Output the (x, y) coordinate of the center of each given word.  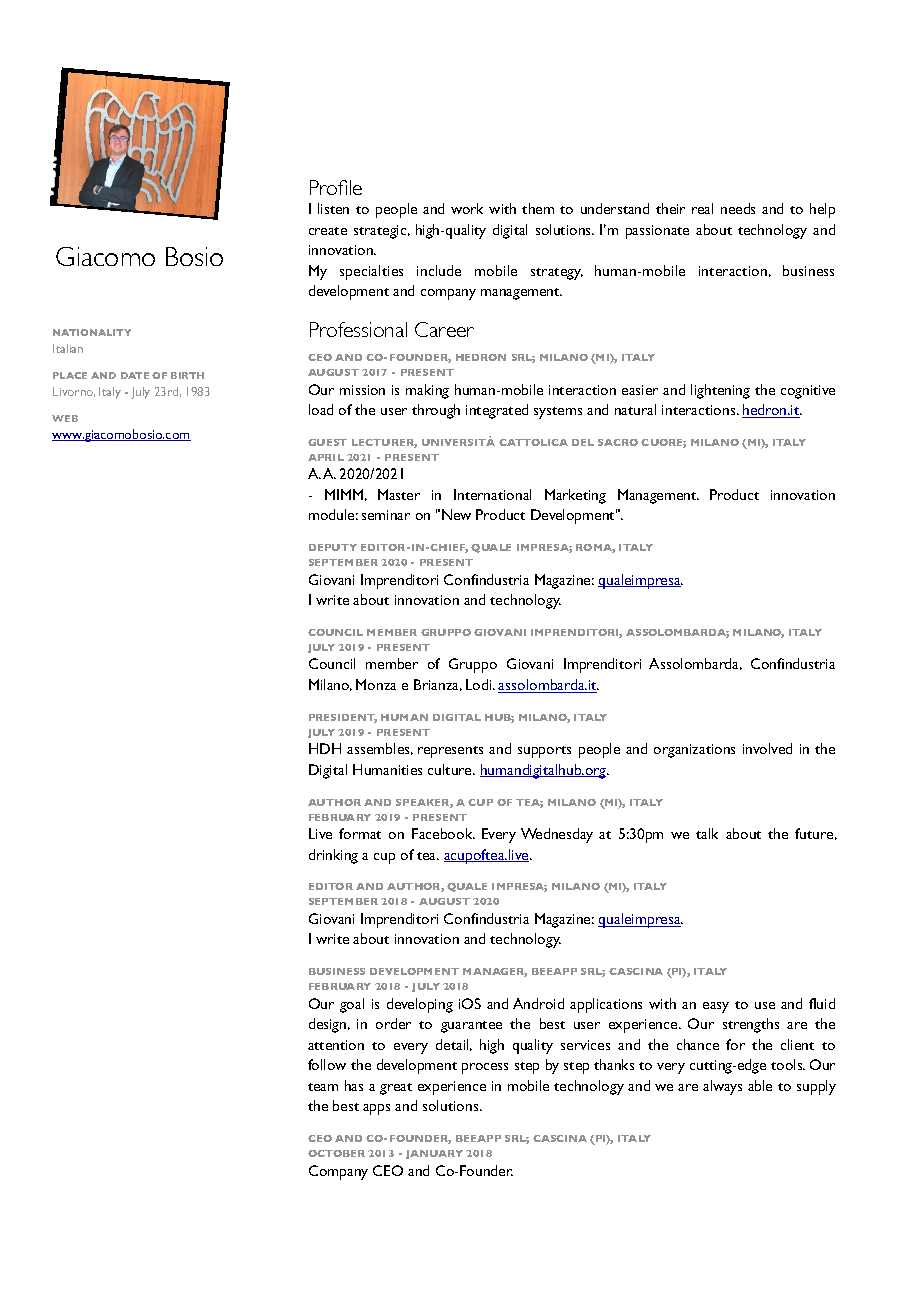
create (328, 231)
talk (707, 833)
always (722, 1087)
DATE (135, 375)
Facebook (443, 833)
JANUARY (434, 1154)
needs (738, 208)
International (492, 494)
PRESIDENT (343, 718)
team (323, 1087)
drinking (333, 856)
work (467, 208)
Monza (376, 684)
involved (767, 748)
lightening (720, 391)
